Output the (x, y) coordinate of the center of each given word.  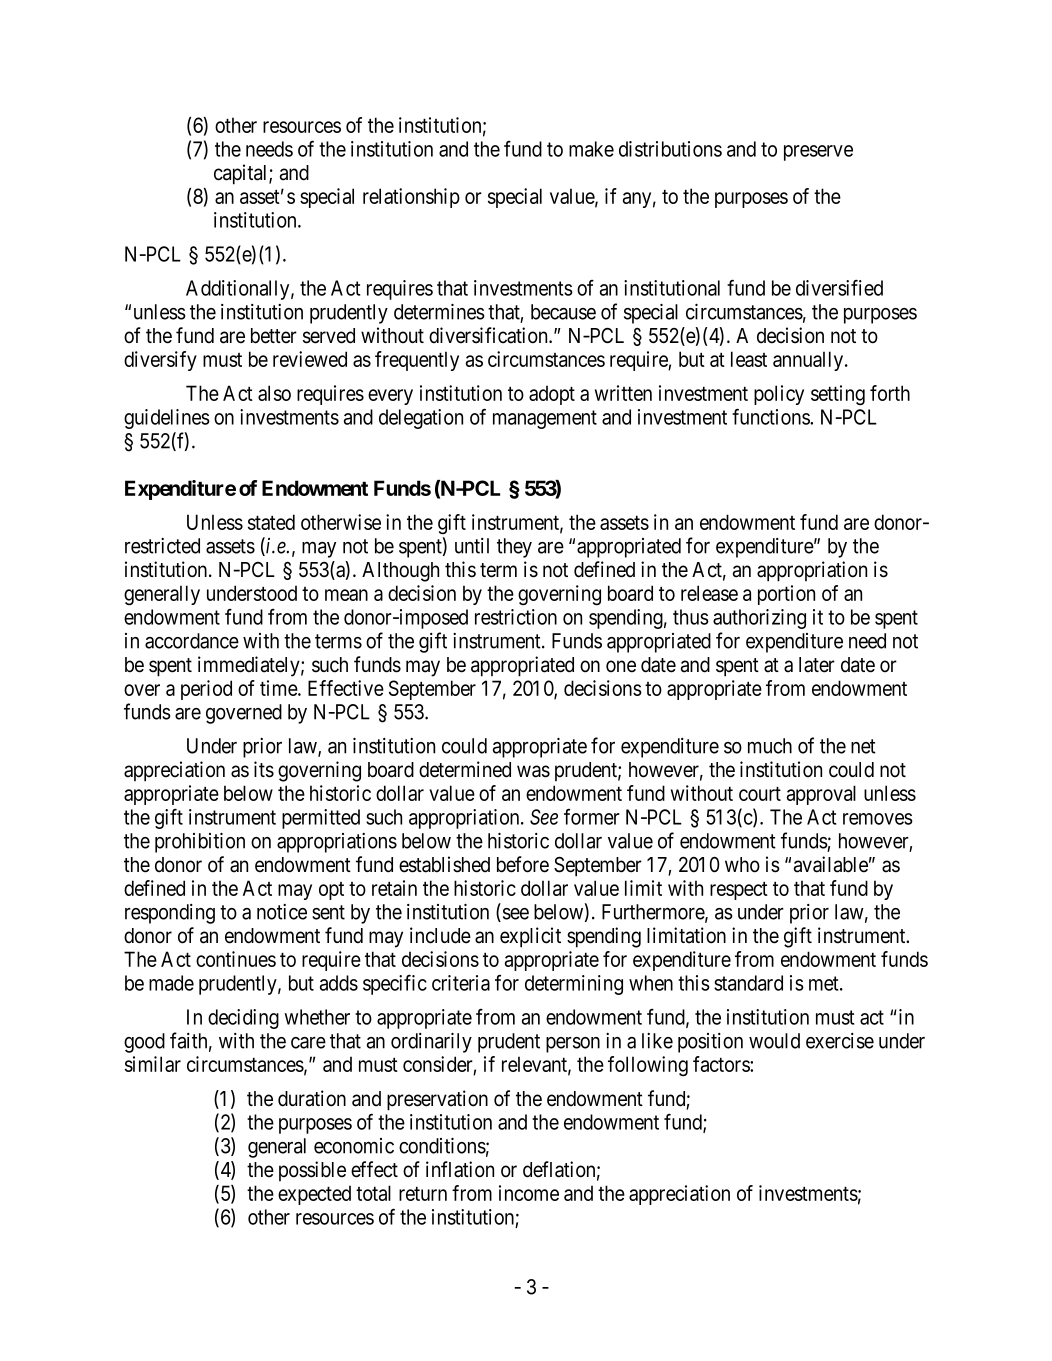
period (206, 690)
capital (242, 174)
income (529, 1193)
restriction (516, 617)
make (591, 149)
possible (312, 1171)
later (817, 665)
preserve (818, 153)
